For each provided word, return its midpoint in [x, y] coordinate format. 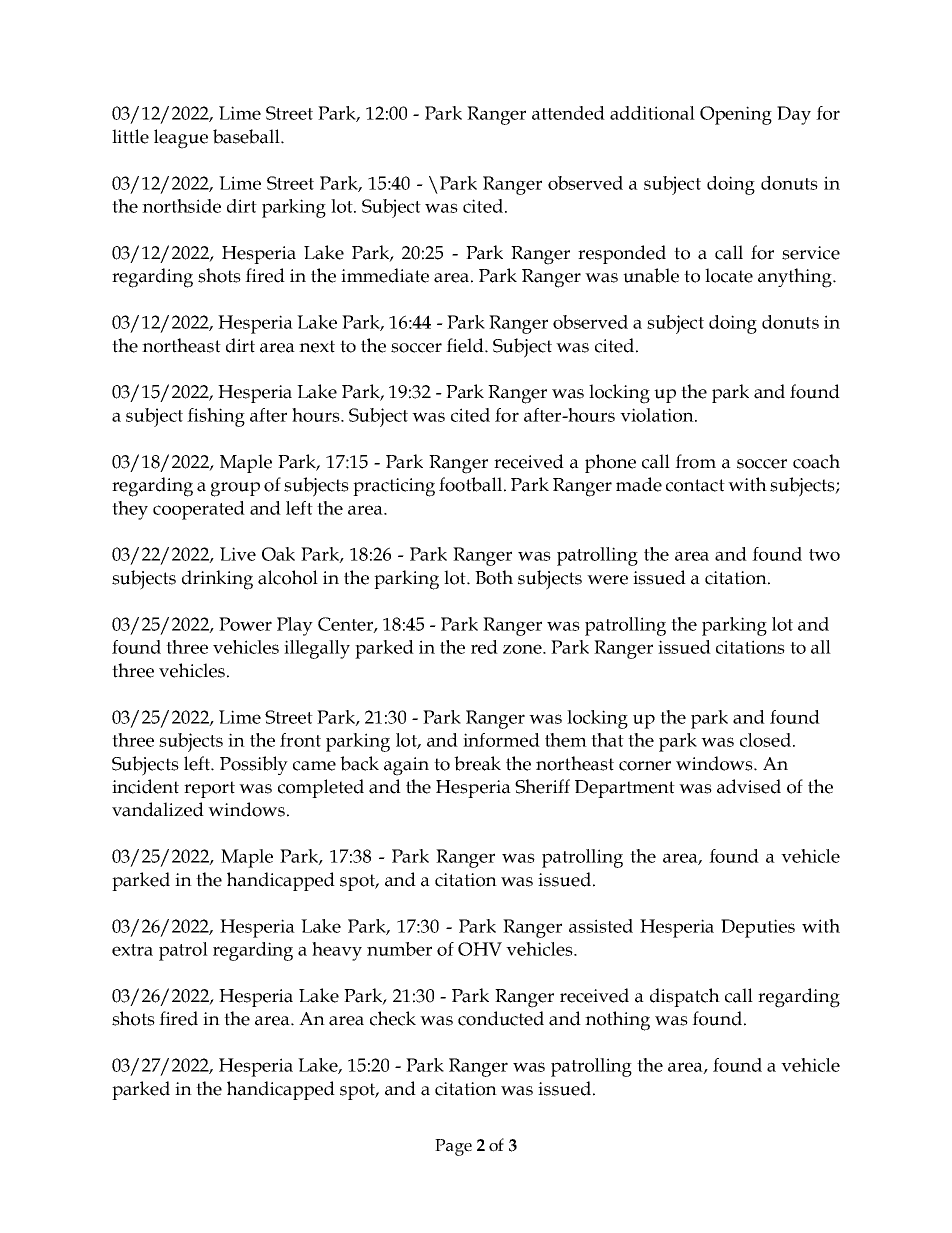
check [393, 1018]
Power [245, 624]
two [824, 555]
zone [523, 649]
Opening [736, 115]
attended [568, 113]
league [181, 139]
